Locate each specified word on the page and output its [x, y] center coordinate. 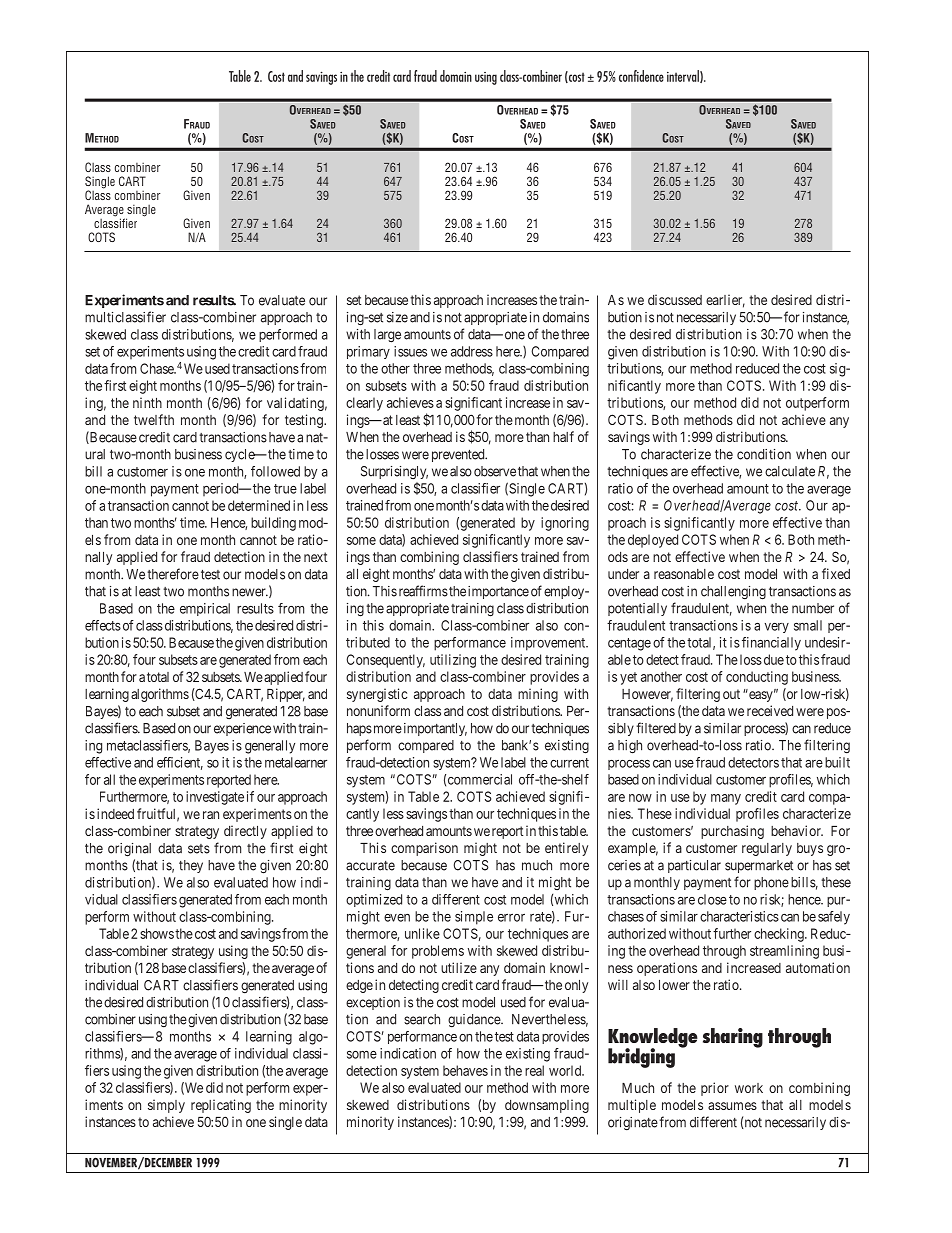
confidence [641, 76]
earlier [725, 301]
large [387, 336]
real [534, 1070]
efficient [180, 763]
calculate [790, 471]
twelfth [154, 419]
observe [495, 471]
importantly [435, 729]
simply [166, 1106]
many [726, 799]
